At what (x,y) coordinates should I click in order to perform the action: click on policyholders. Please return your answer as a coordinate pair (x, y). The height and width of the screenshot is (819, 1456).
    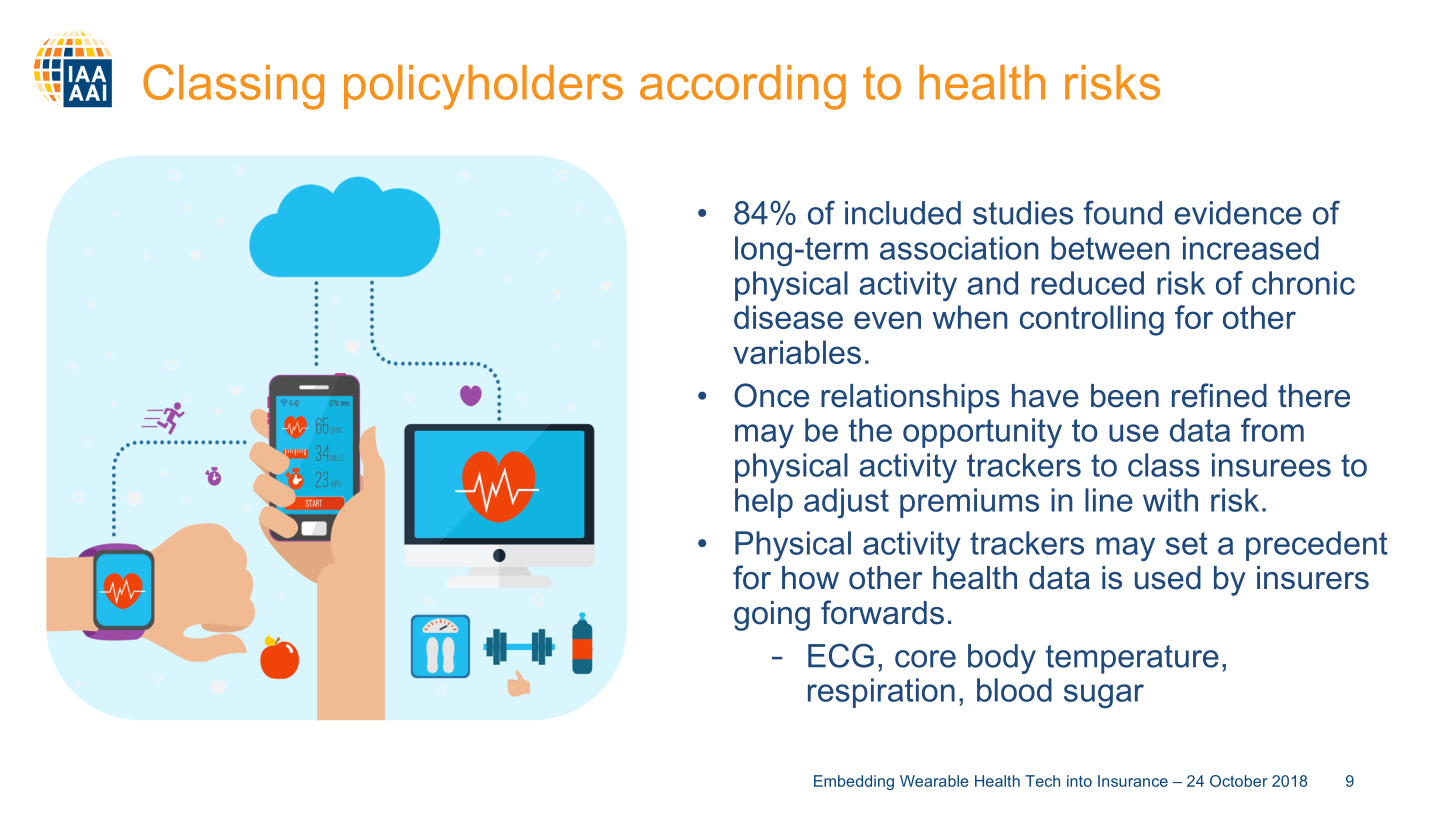
    Looking at the image, I should click on (483, 87).
